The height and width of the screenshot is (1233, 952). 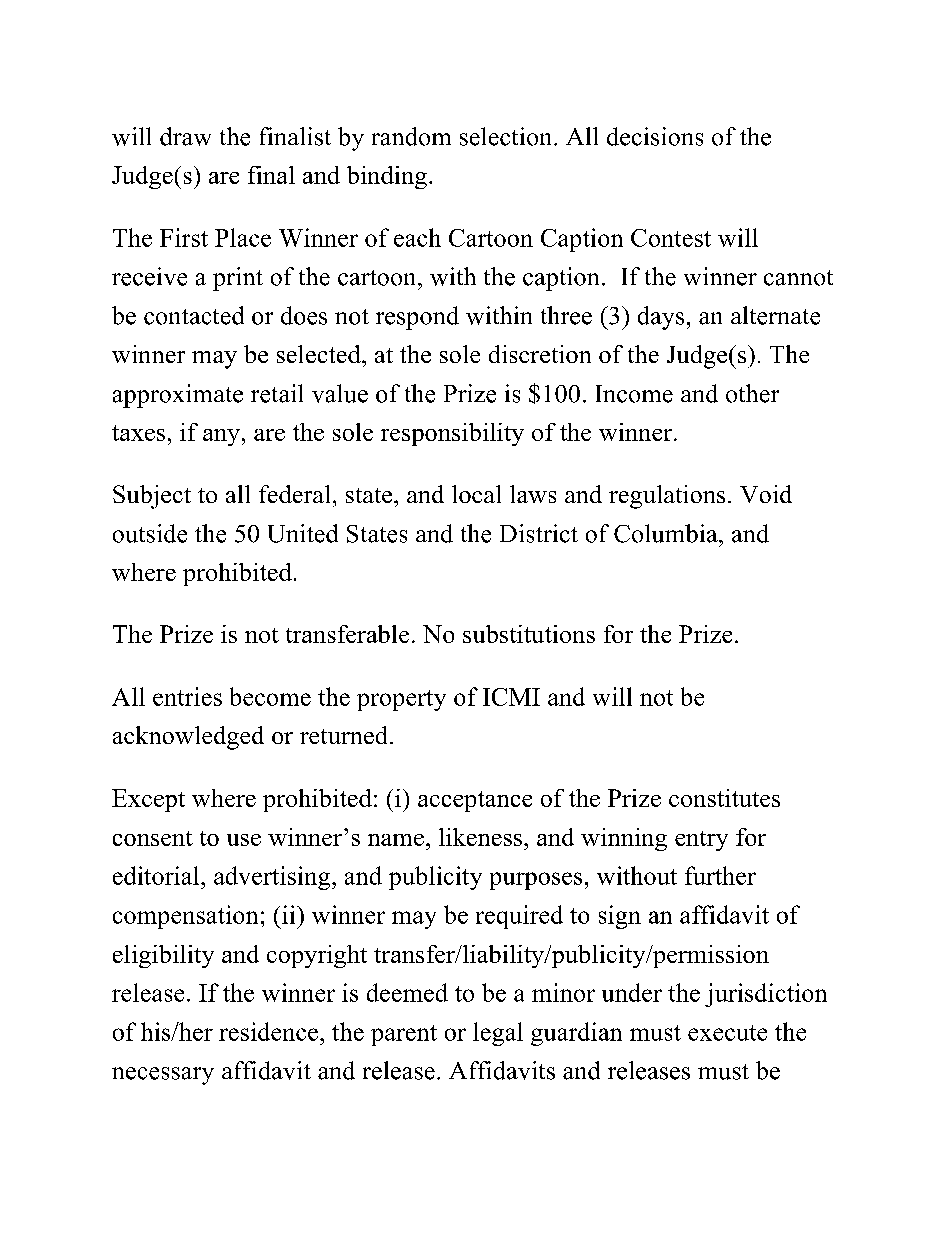 What do you see at coordinates (529, 634) in the screenshot?
I see `substitutions` at bounding box center [529, 634].
